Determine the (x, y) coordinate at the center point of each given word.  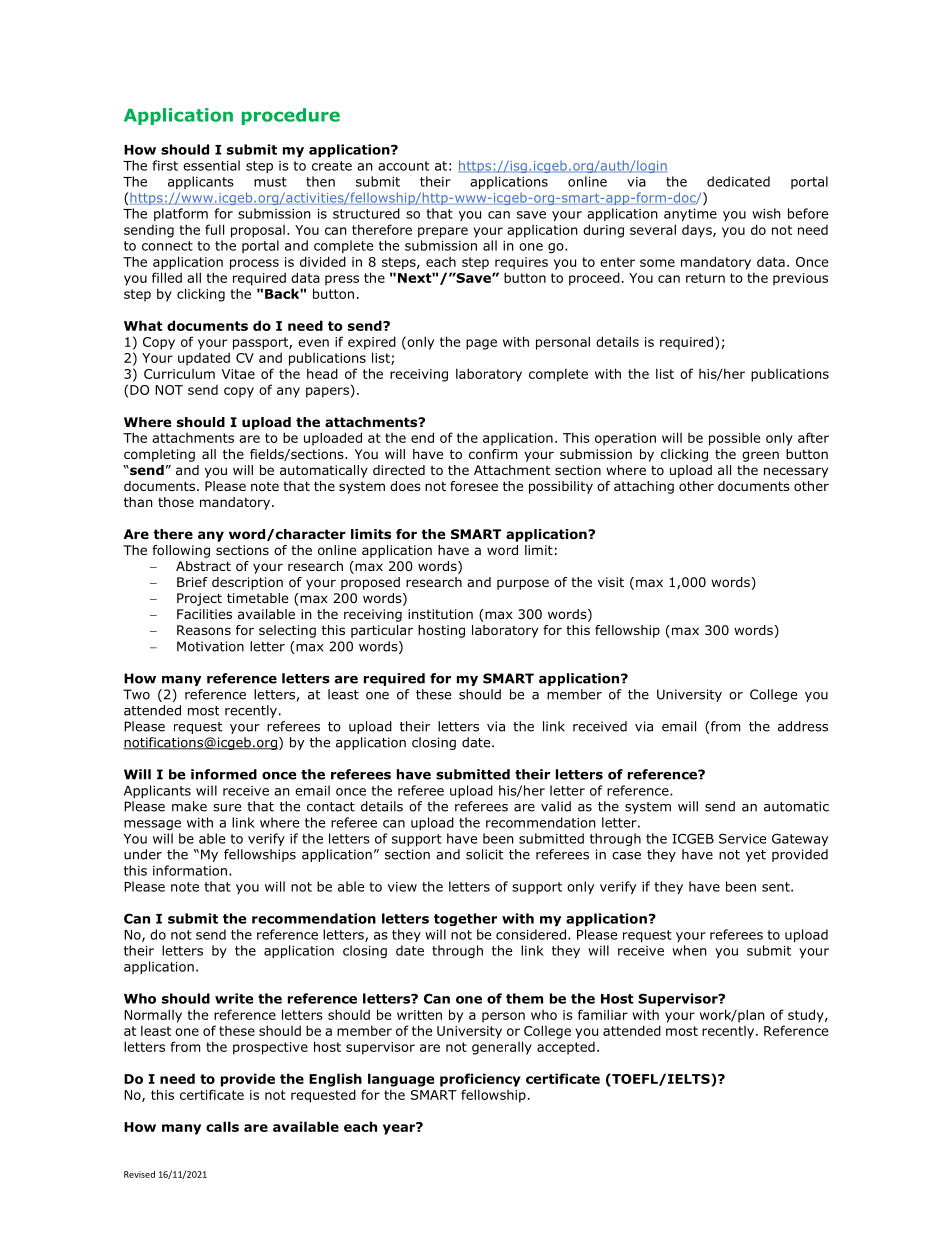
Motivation (210, 646)
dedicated (738, 181)
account (403, 166)
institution (440, 614)
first (165, 165)
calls (222, 1126)
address (803, 726)
